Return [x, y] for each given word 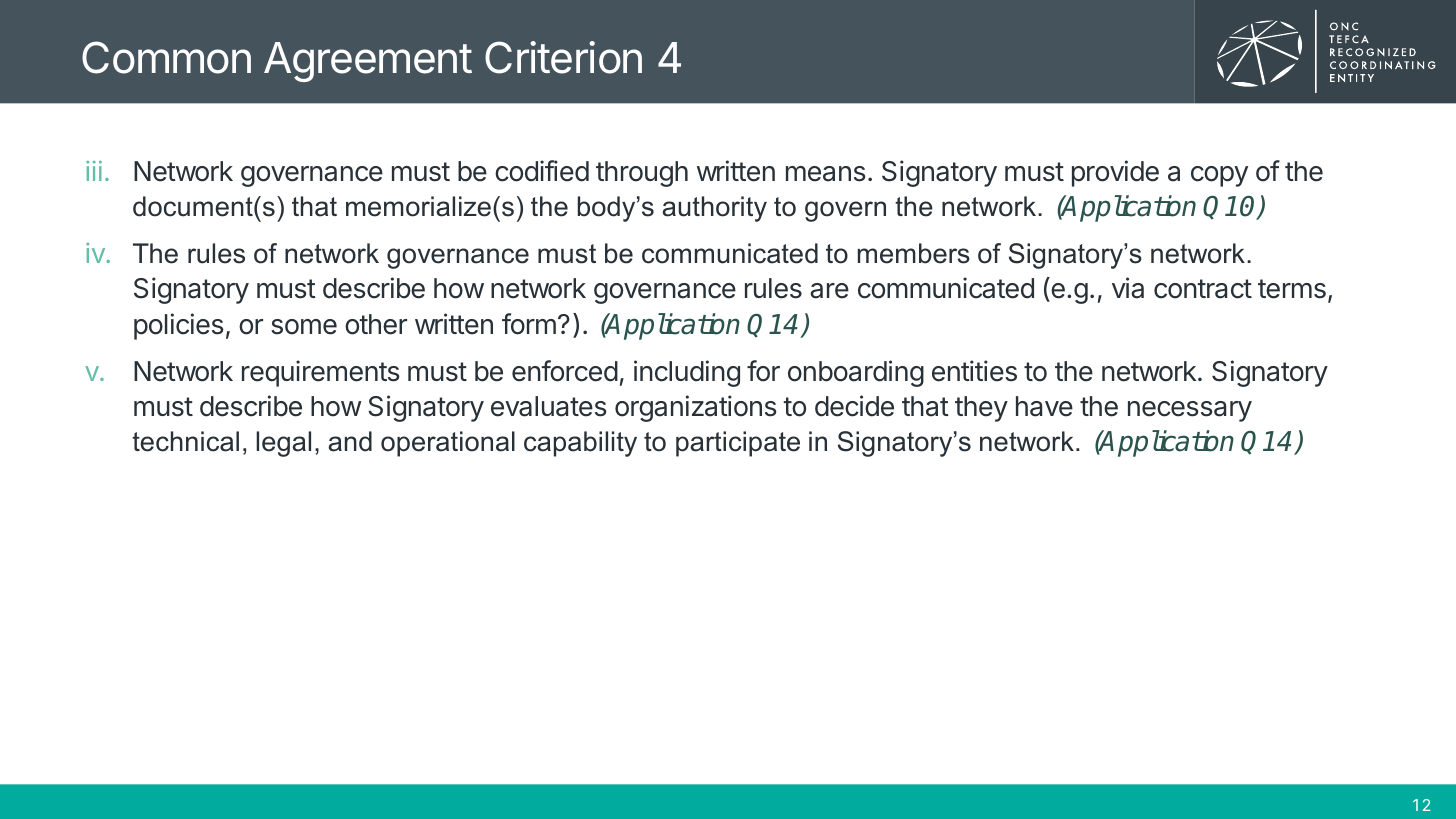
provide [1115, 173]
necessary [1190, 411]
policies [179, 326]
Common [166, 57]
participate [738, 444]
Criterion [563, 57]
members [914, 253]
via [1128, 288]
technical [185, 441]
